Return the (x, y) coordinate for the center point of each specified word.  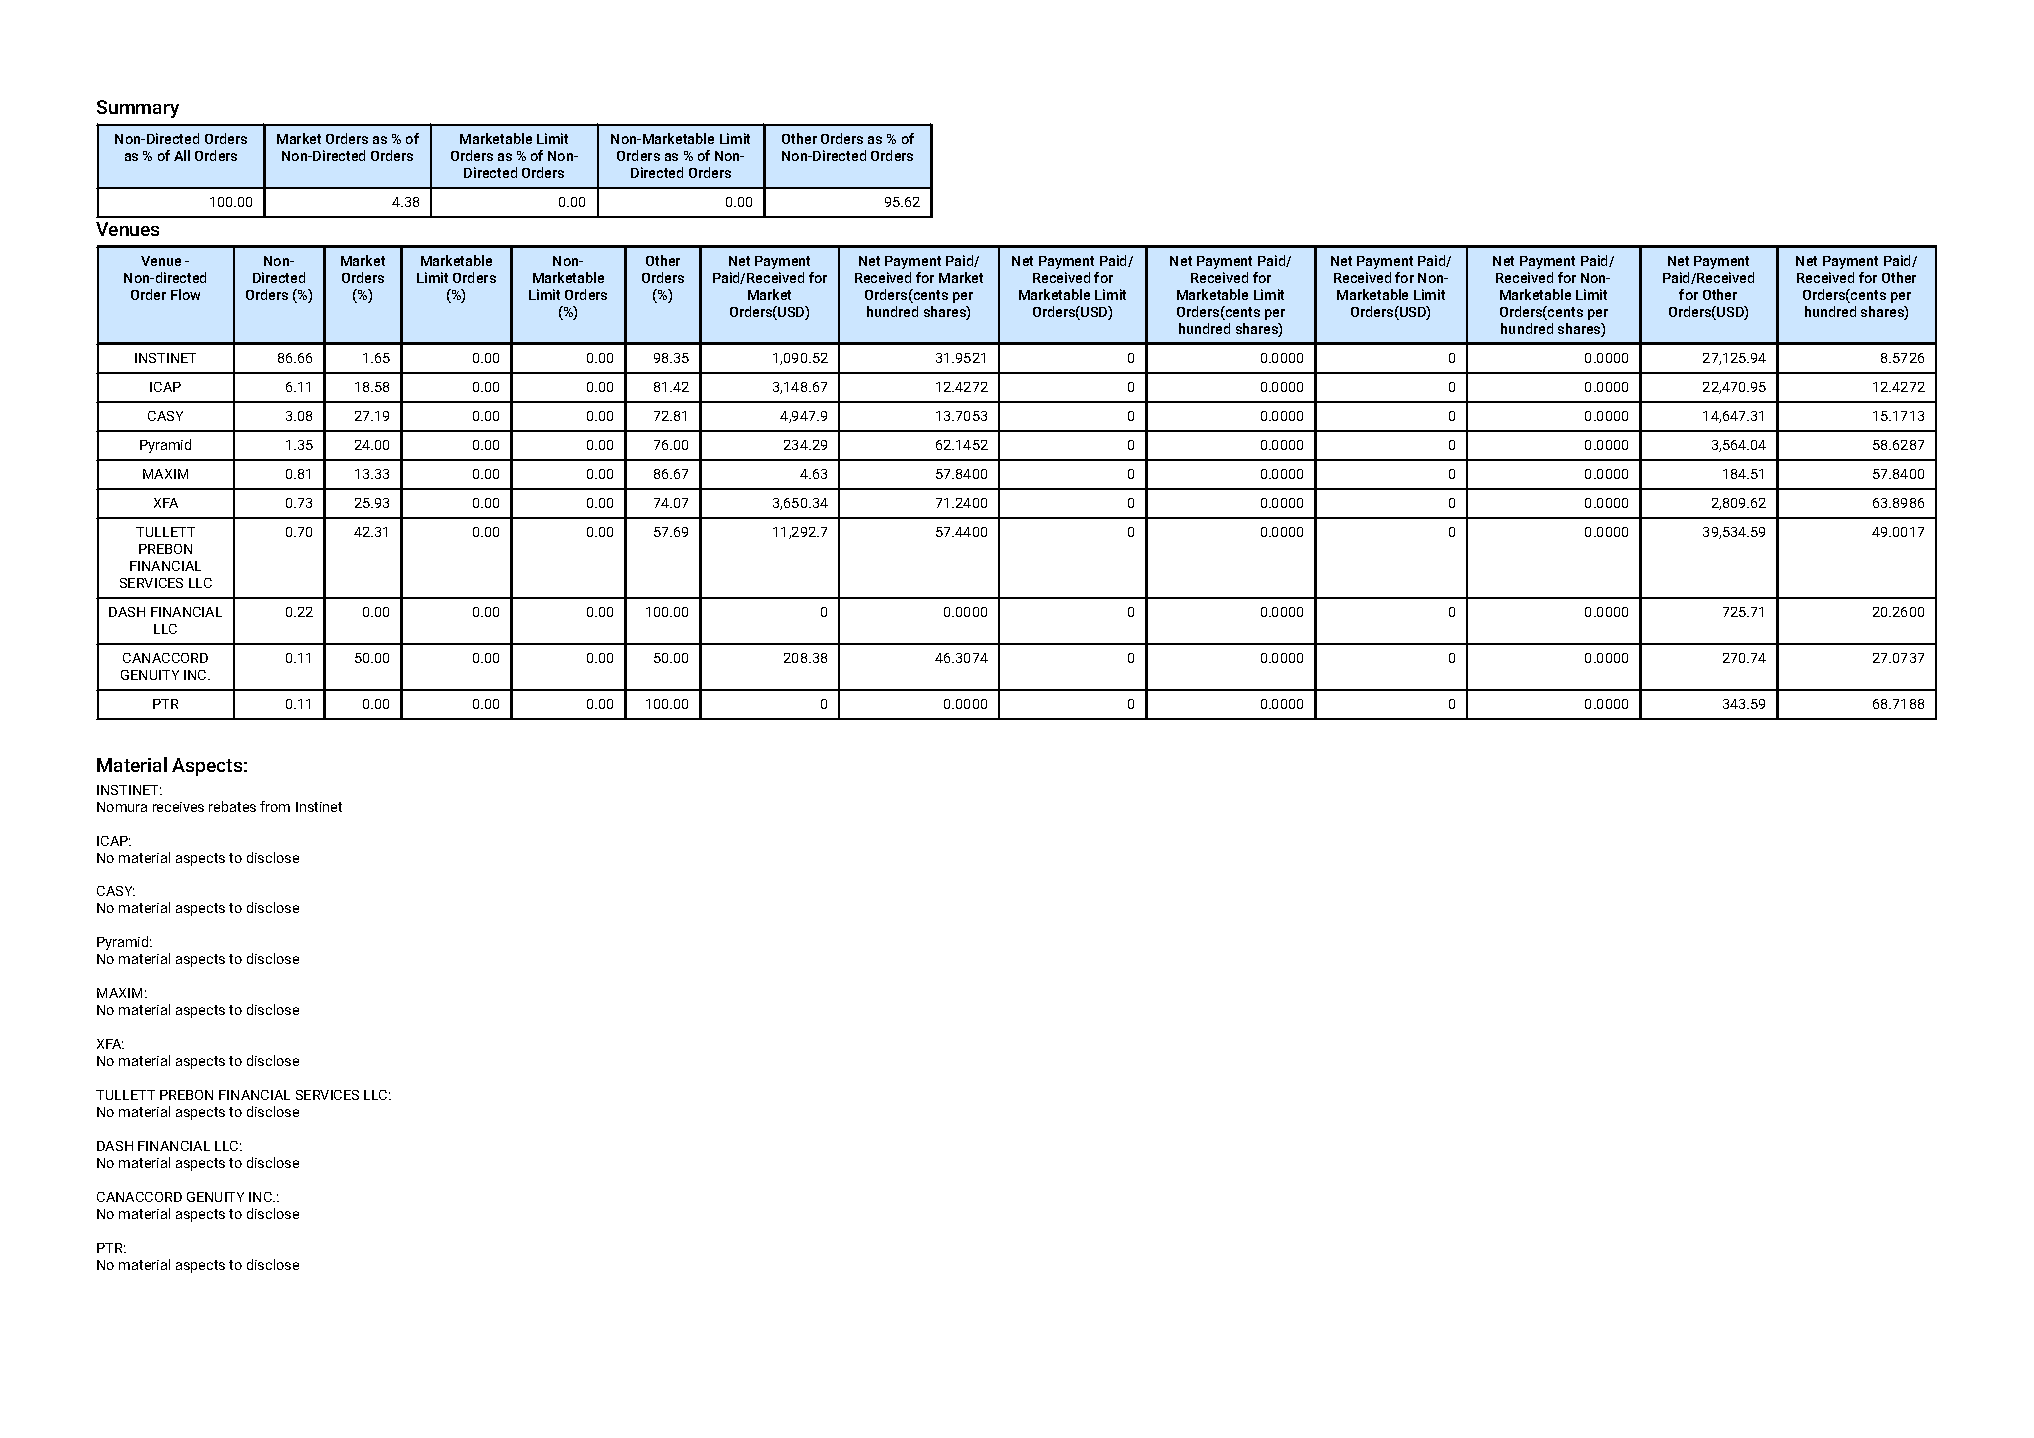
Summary (138, 109)
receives (178, 807)
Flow (185, 294)
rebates (232, 806)
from (275, 806)
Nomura (122, 807)
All (182, 155)
